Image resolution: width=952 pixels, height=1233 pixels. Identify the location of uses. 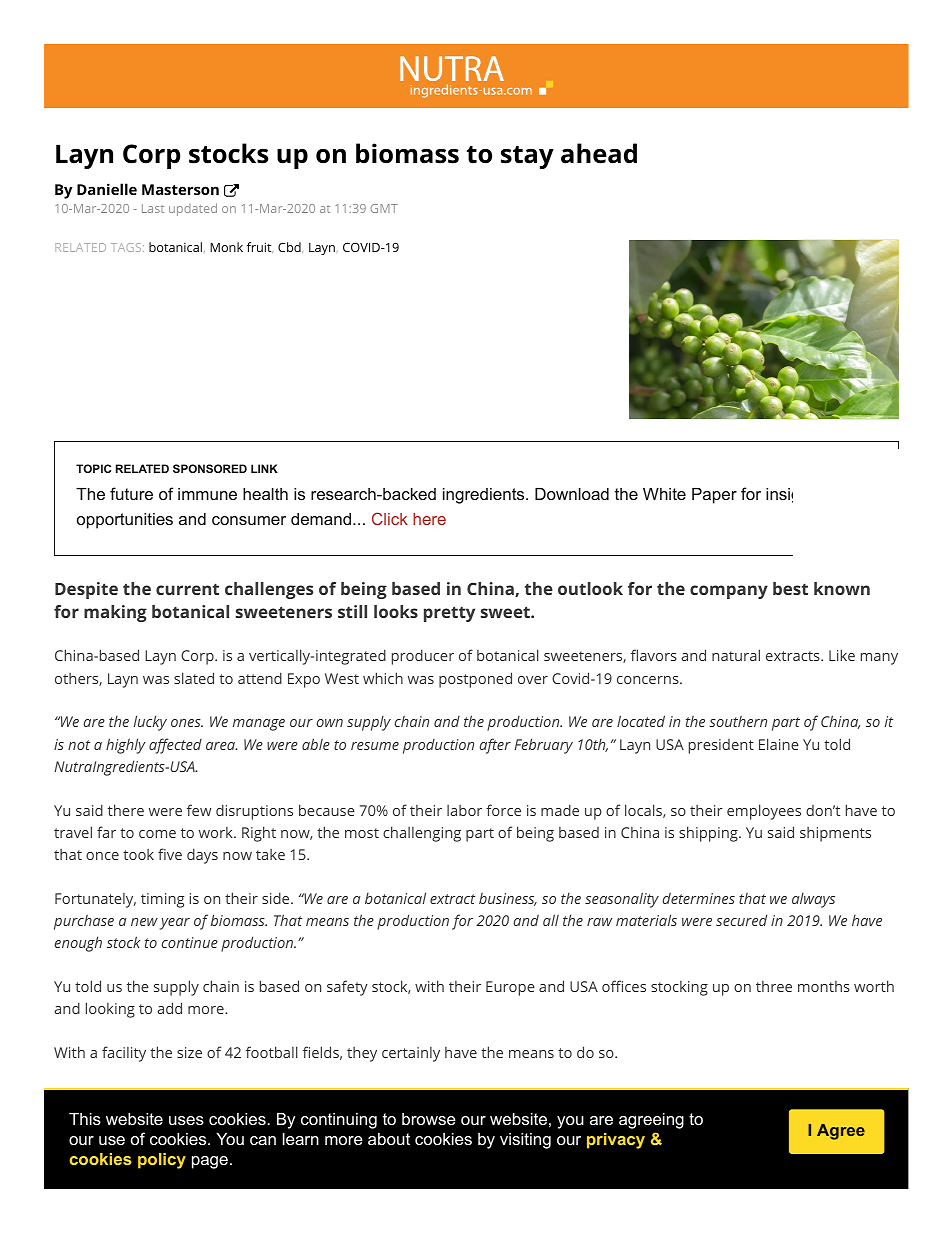
(186, 1120).
